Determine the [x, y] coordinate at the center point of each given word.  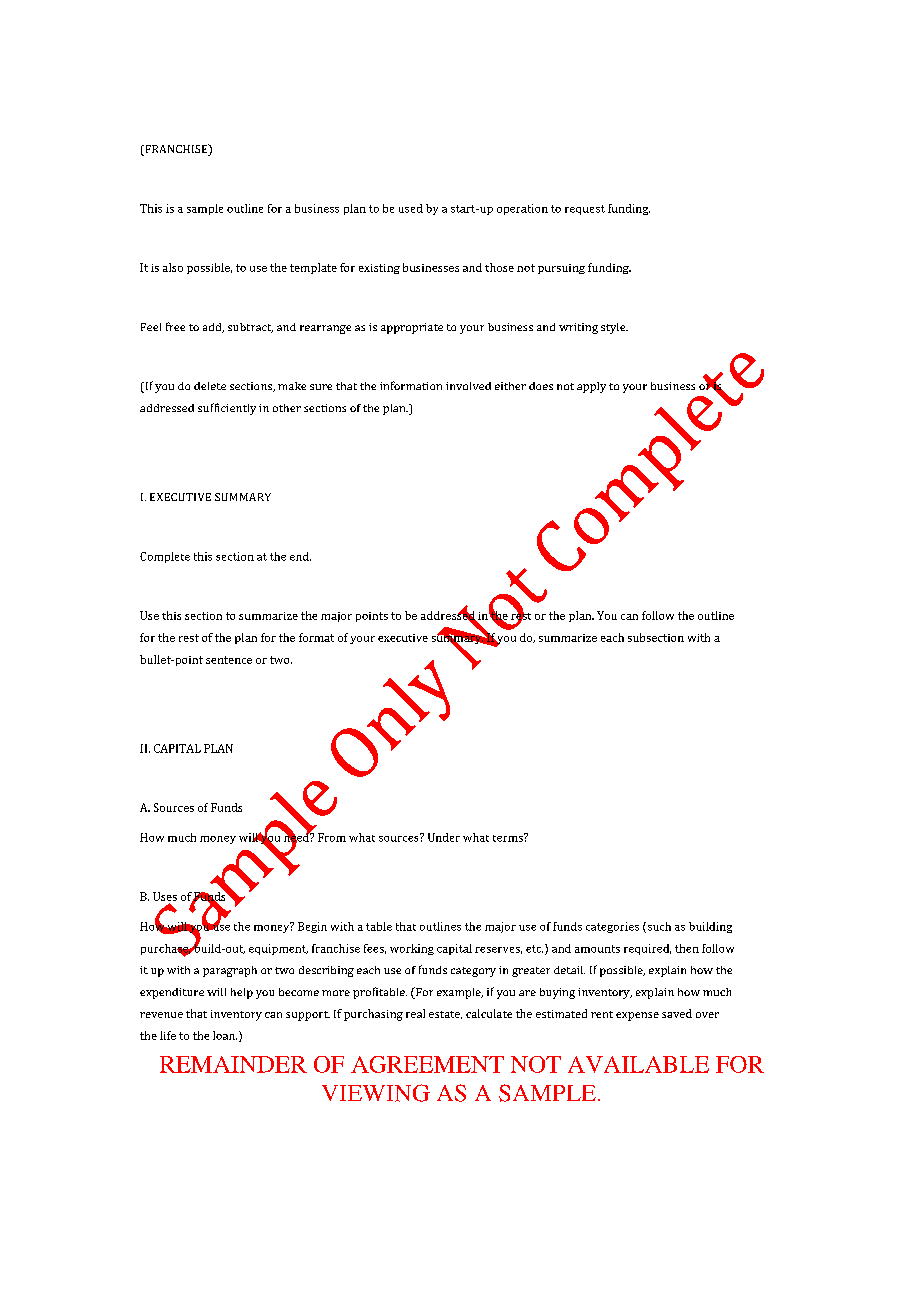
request [585, 210]
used [411, 208]
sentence [229, 660]
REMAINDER [233, 1064]
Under [444, 837]
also [173, 267]
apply [591, 387]
